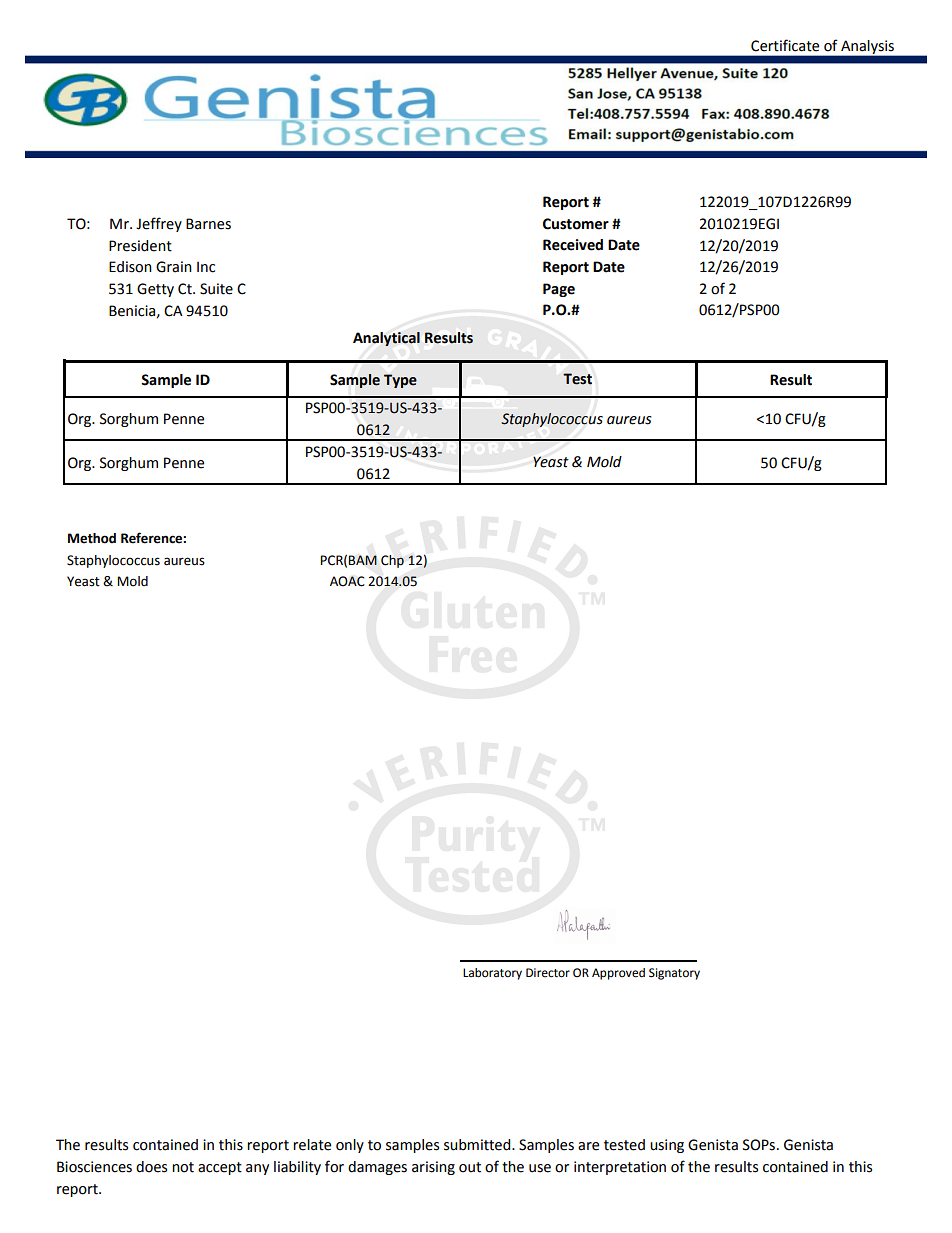  What do you see at coordinates (492, 974) in the image?
I see `Laboratory` at bounding box center [492, 974].
